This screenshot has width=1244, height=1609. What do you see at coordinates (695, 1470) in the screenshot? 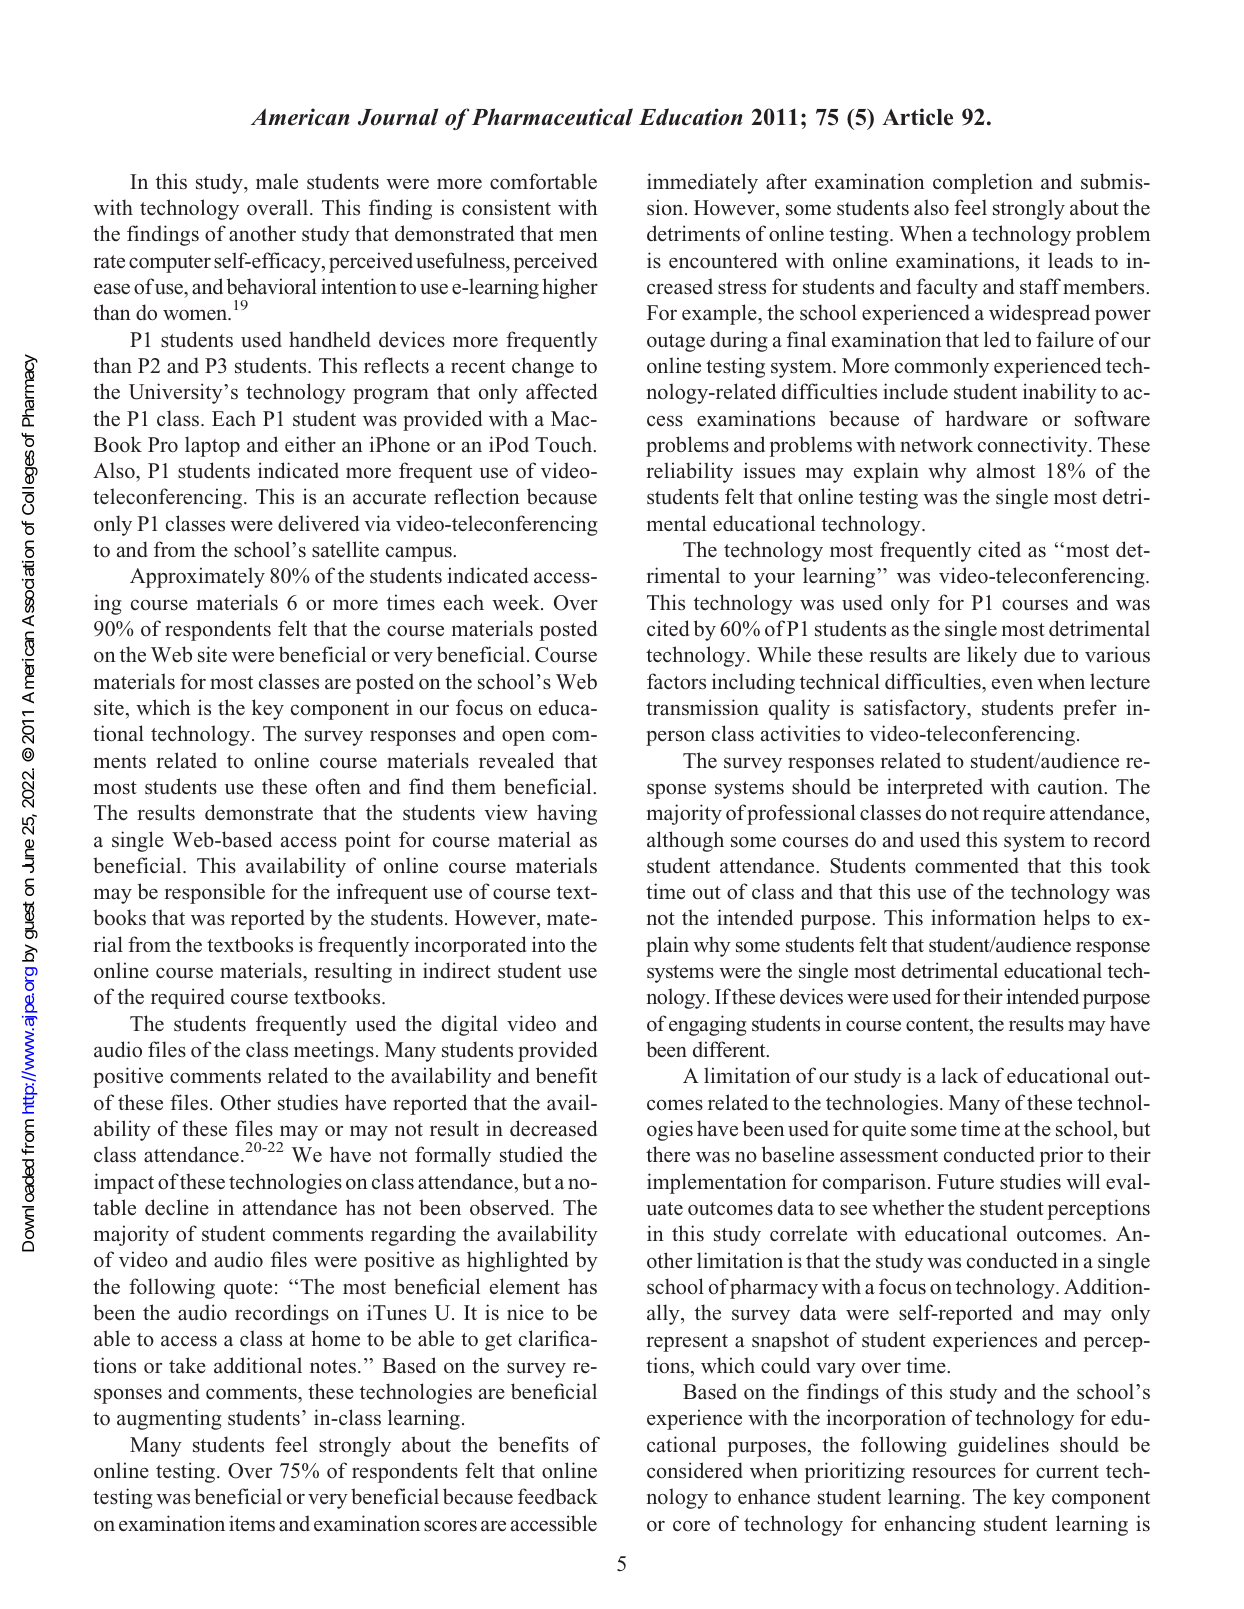
I see `considered` at bounding box center [695, 1470].
